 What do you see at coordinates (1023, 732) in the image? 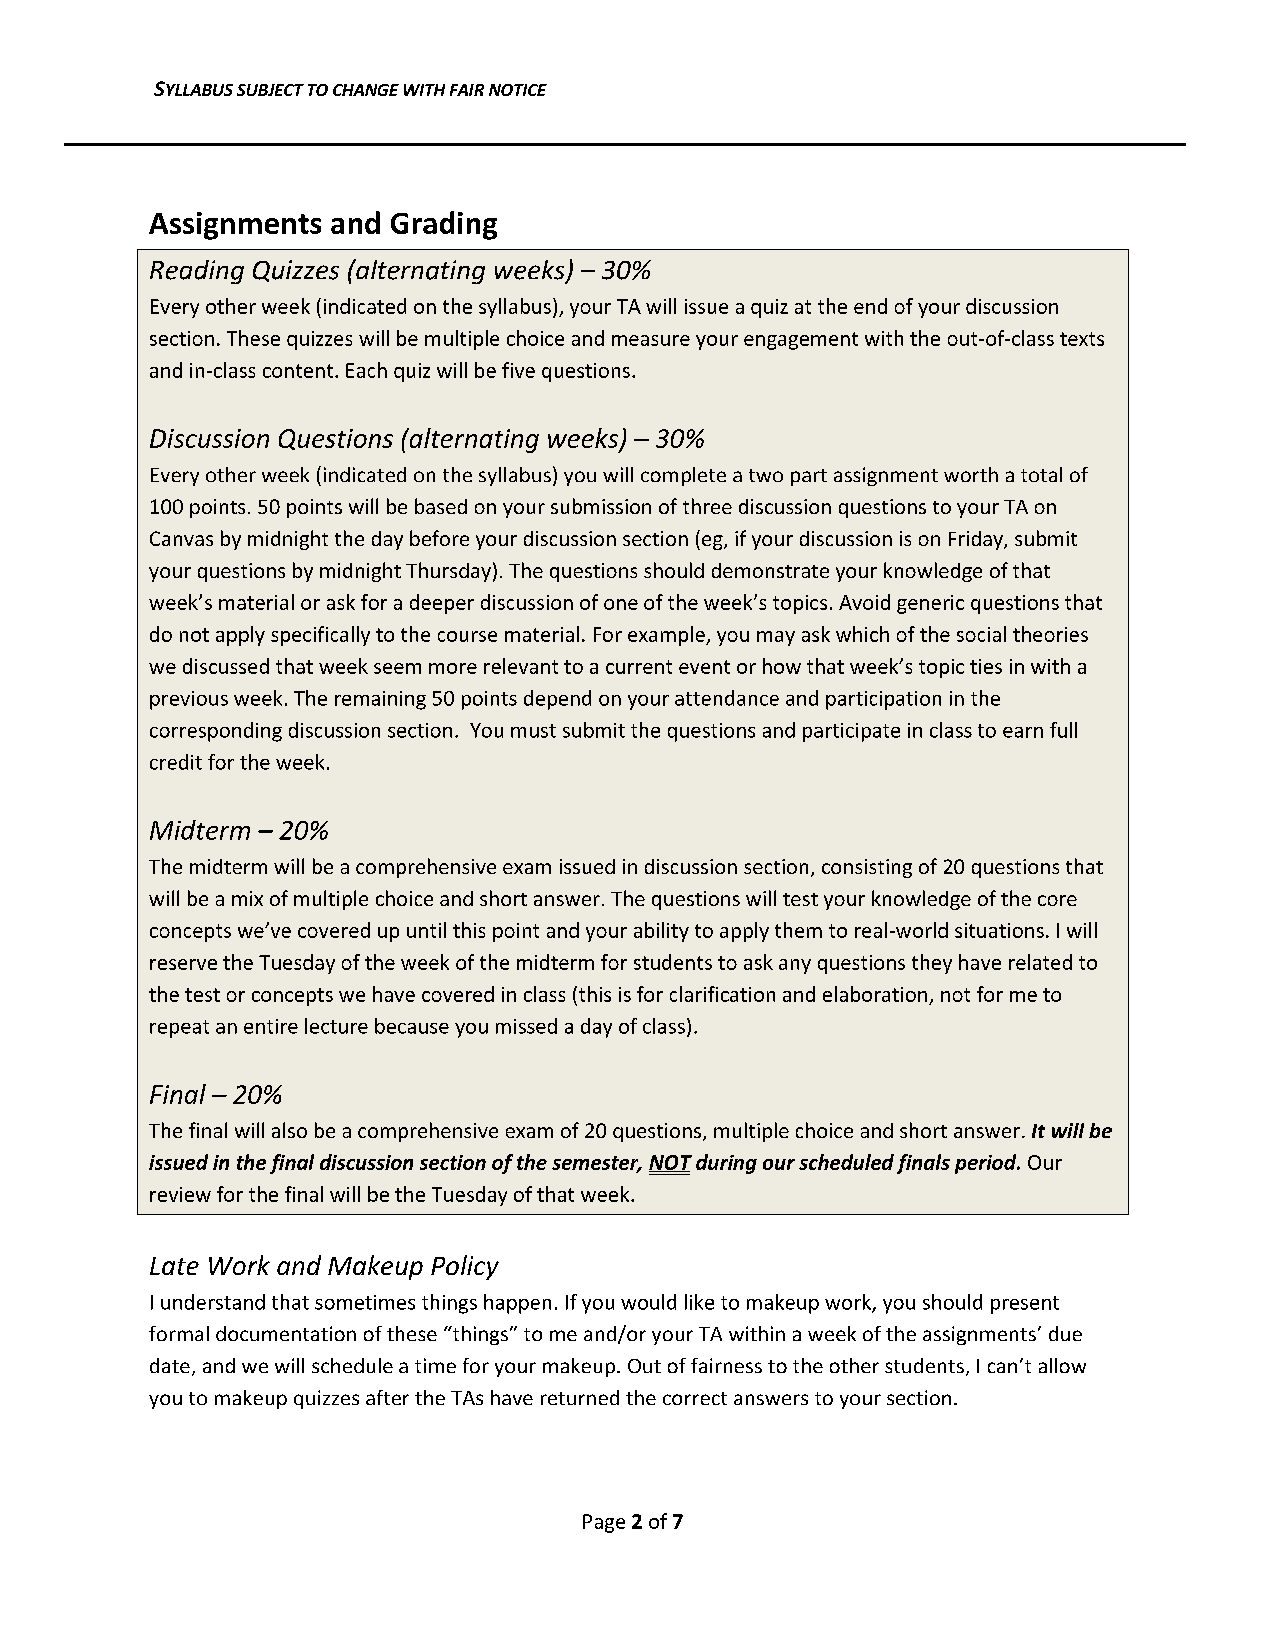
I see `earn` at bounding box center [1023, 732].
